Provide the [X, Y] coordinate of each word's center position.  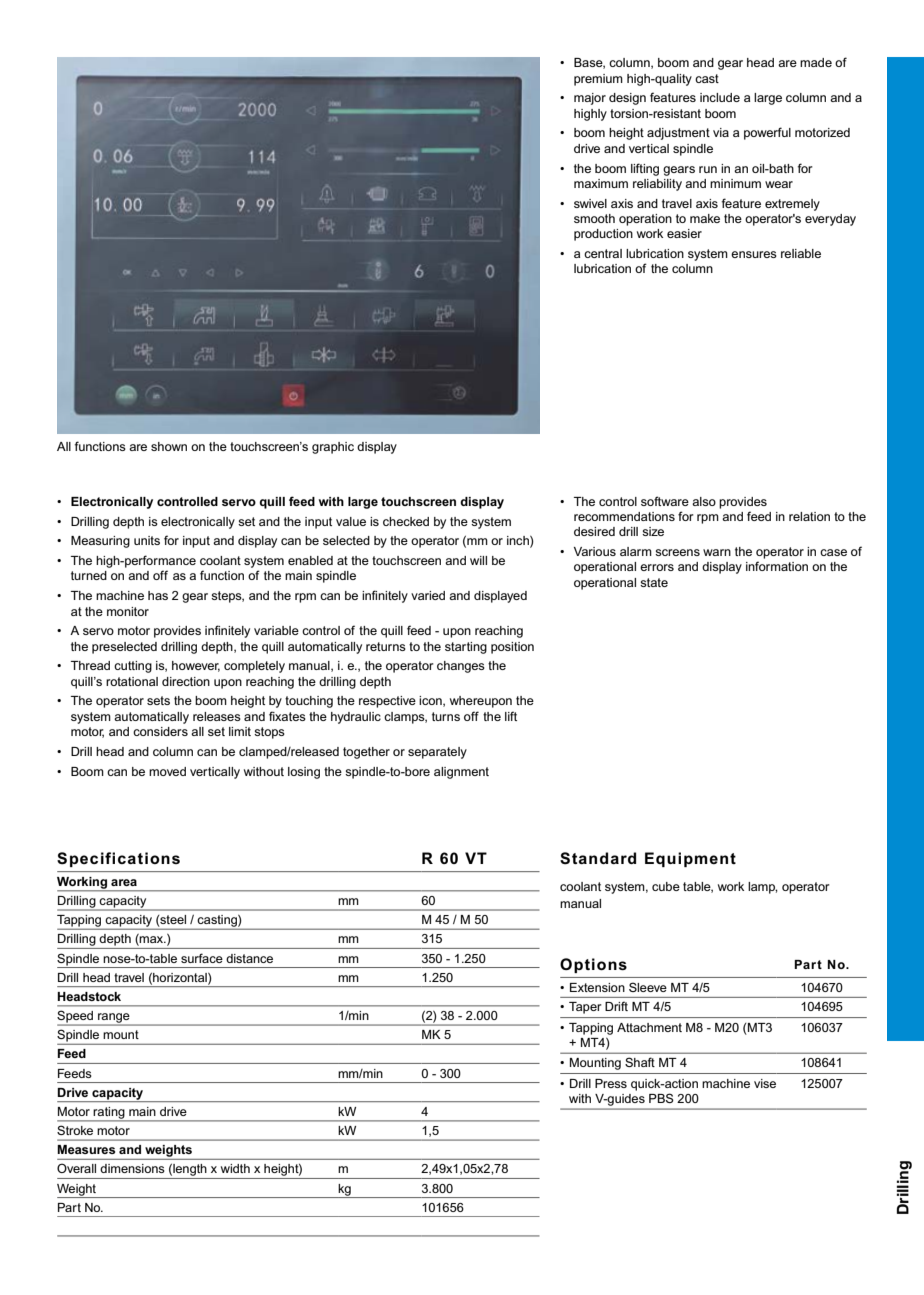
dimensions [132, 1168]
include [720, 97]
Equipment [690, 859]
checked [406, 521]
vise [765, 1083]
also [704, 501]
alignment [461, 773]
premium [598, 80]
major [590, 99]
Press [611, 1083]
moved [167, 771]
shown [169, 446]
